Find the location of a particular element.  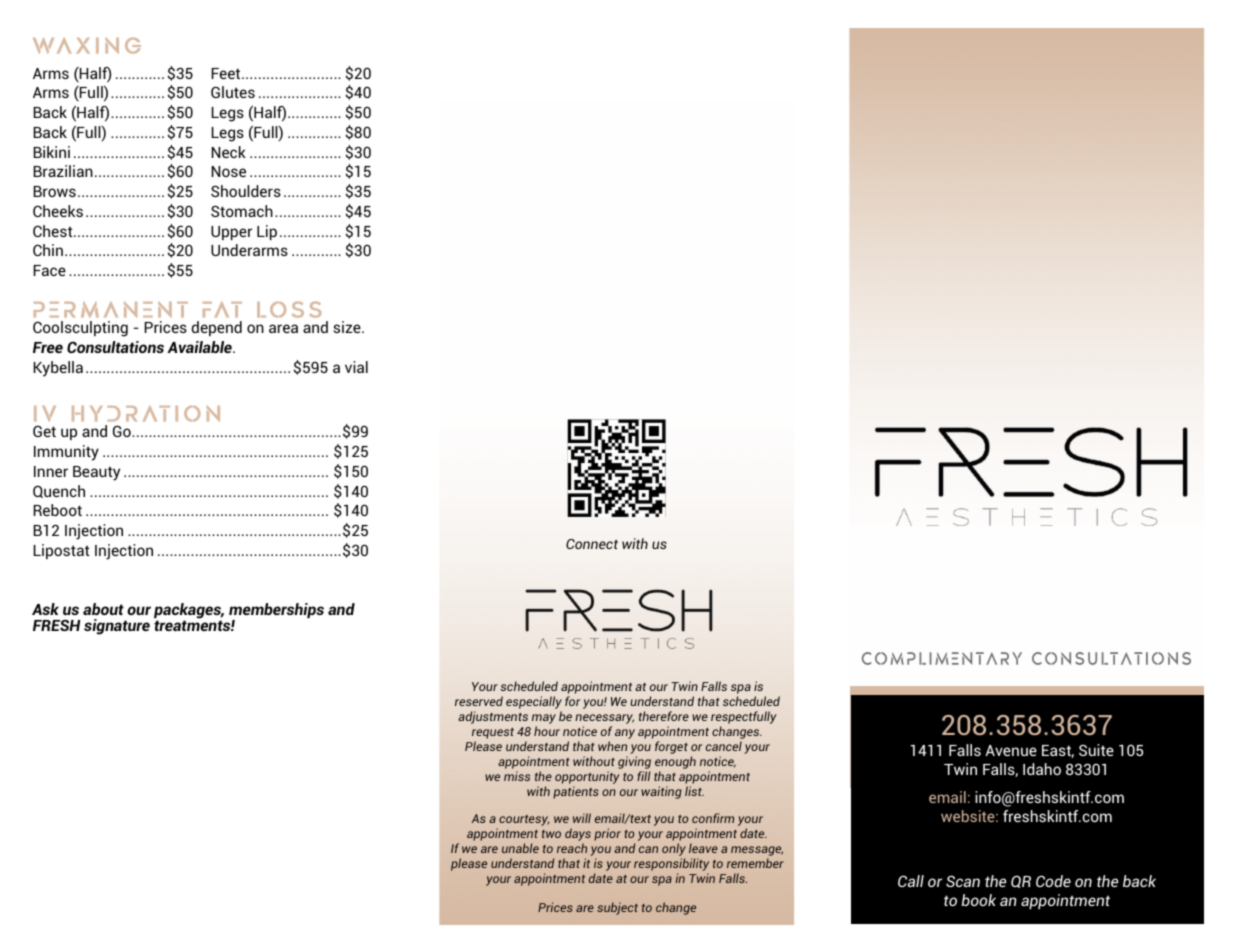

Beauty is located at coordinates (96, 473).
